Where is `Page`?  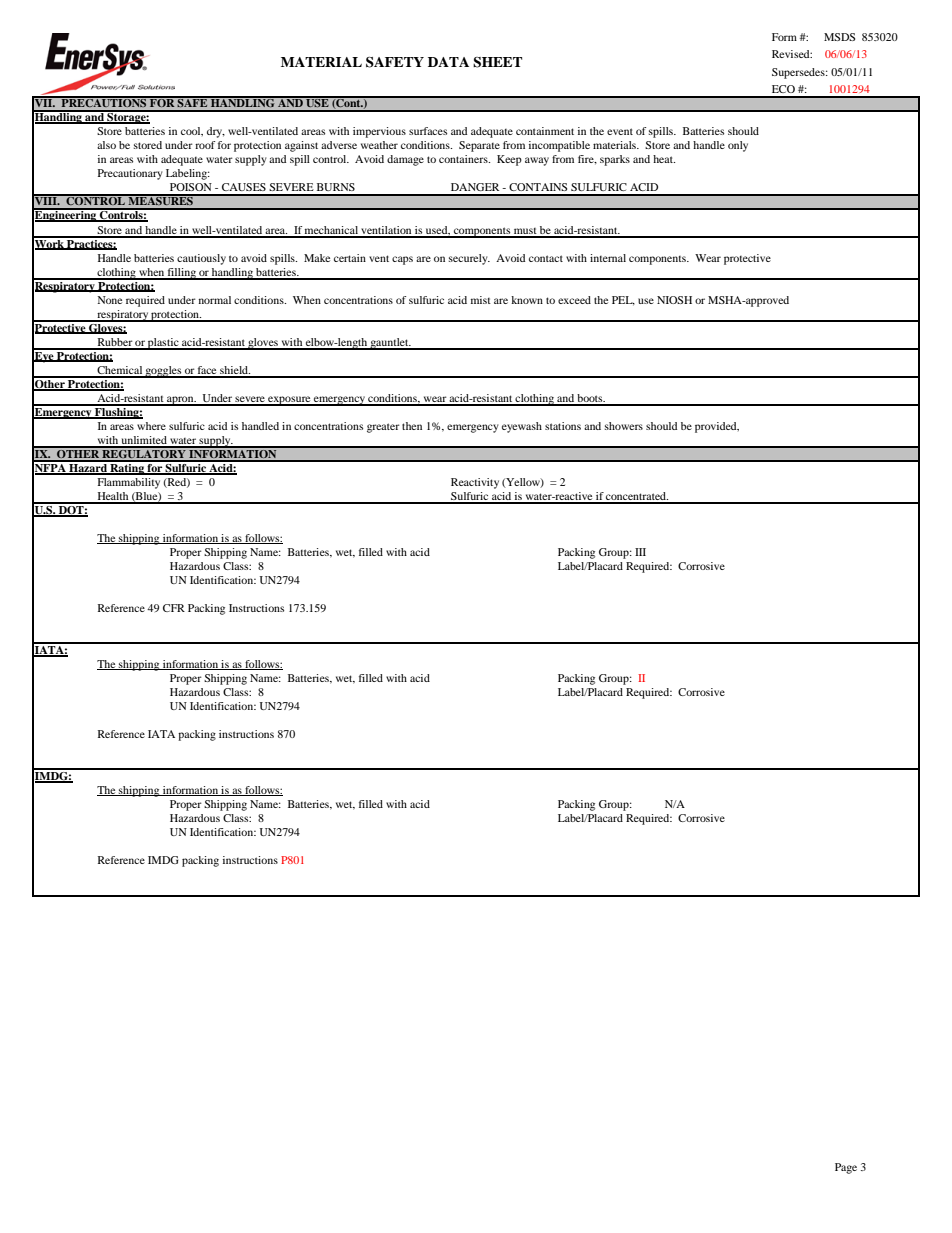
Page is located at coordinates (846, 1168).
